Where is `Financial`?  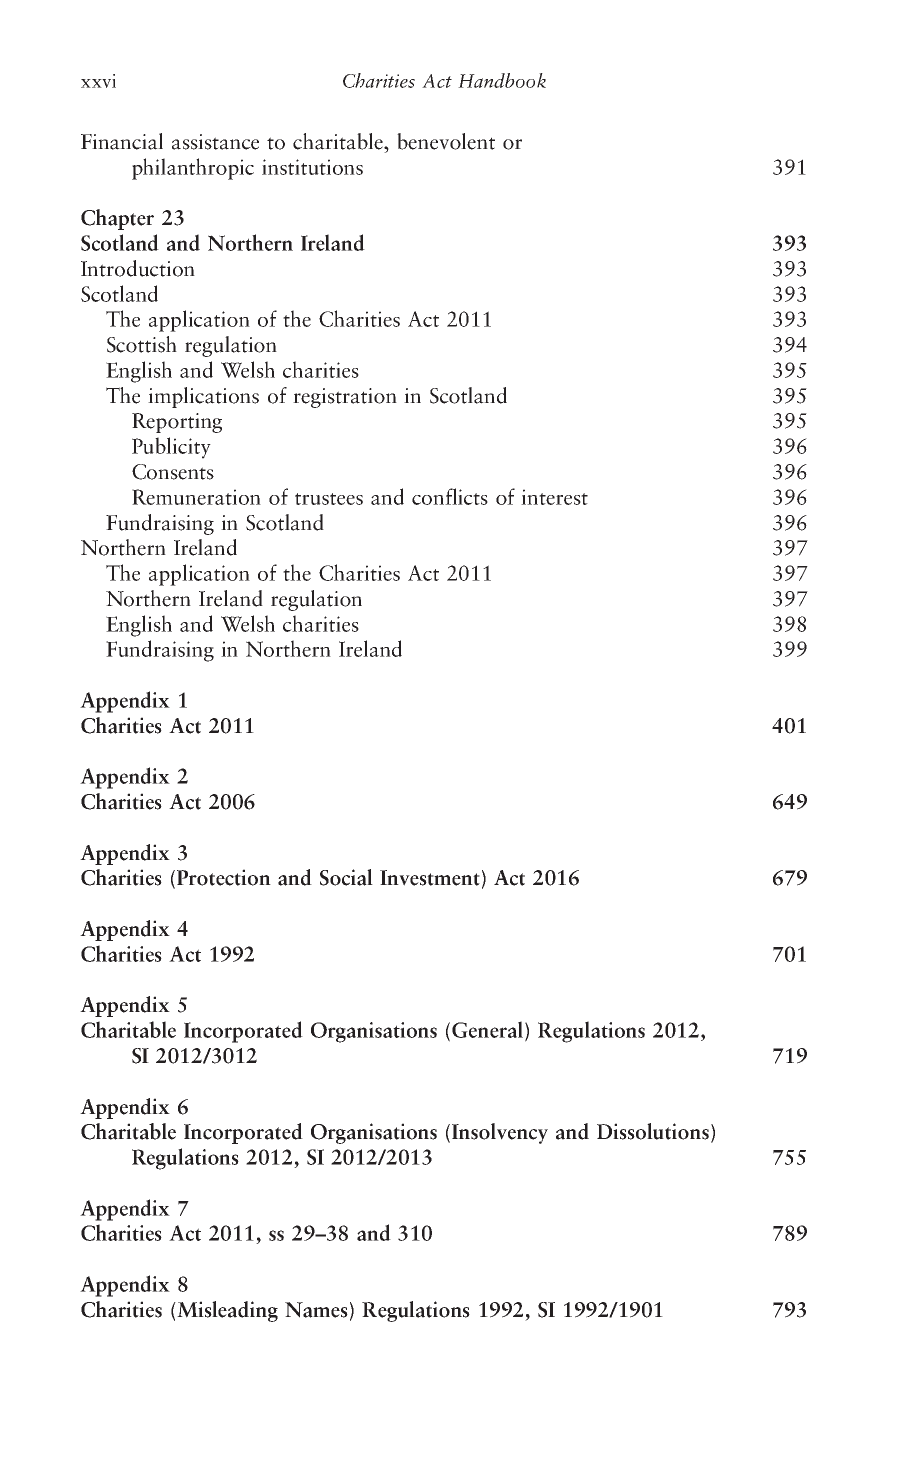 Financial is located at coordinates (122, 141).
